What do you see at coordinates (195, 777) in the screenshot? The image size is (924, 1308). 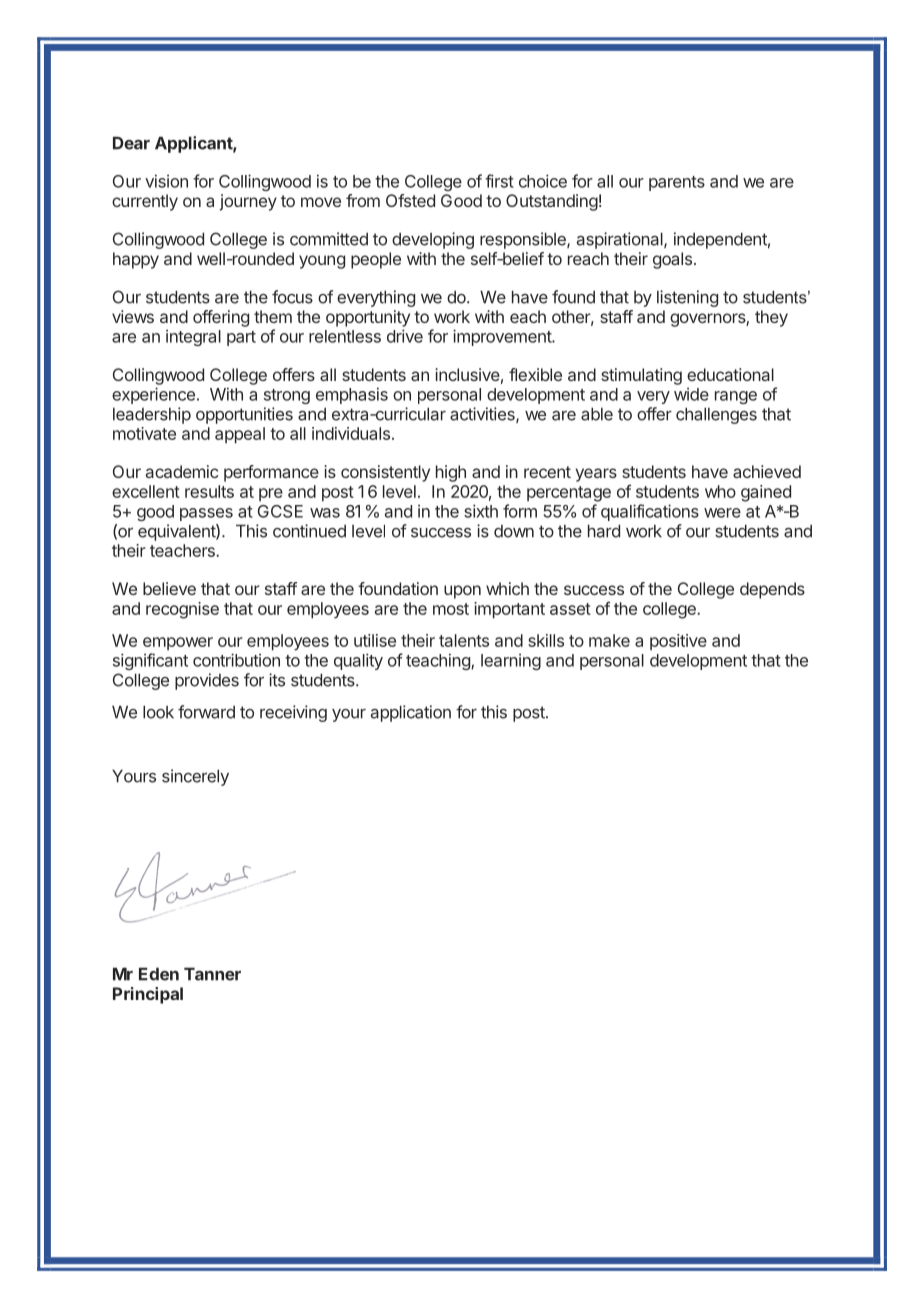 I see `sincerely` at bounding box center [195, 777].
